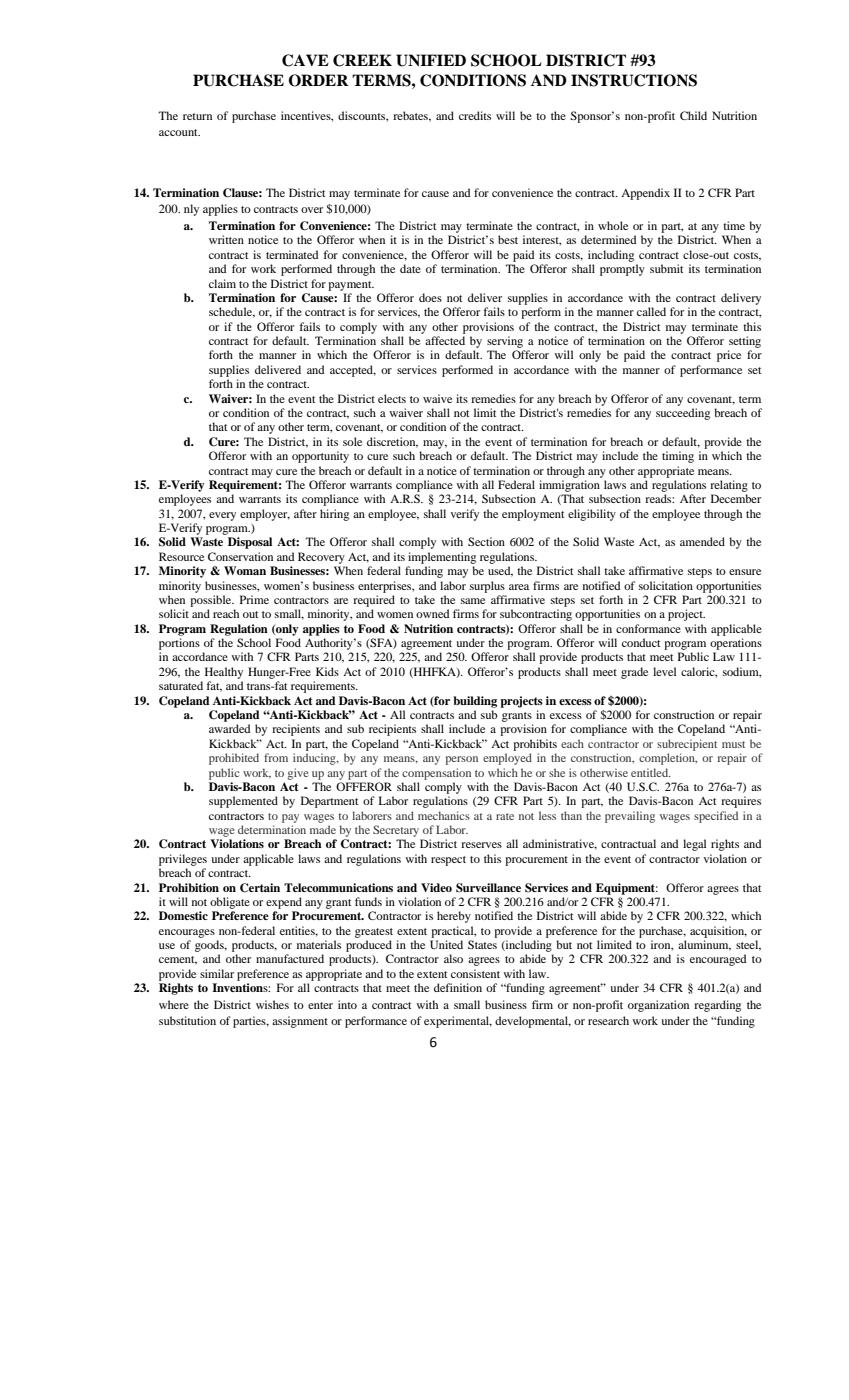  I want to click on succeeding, so click(683, 414).
